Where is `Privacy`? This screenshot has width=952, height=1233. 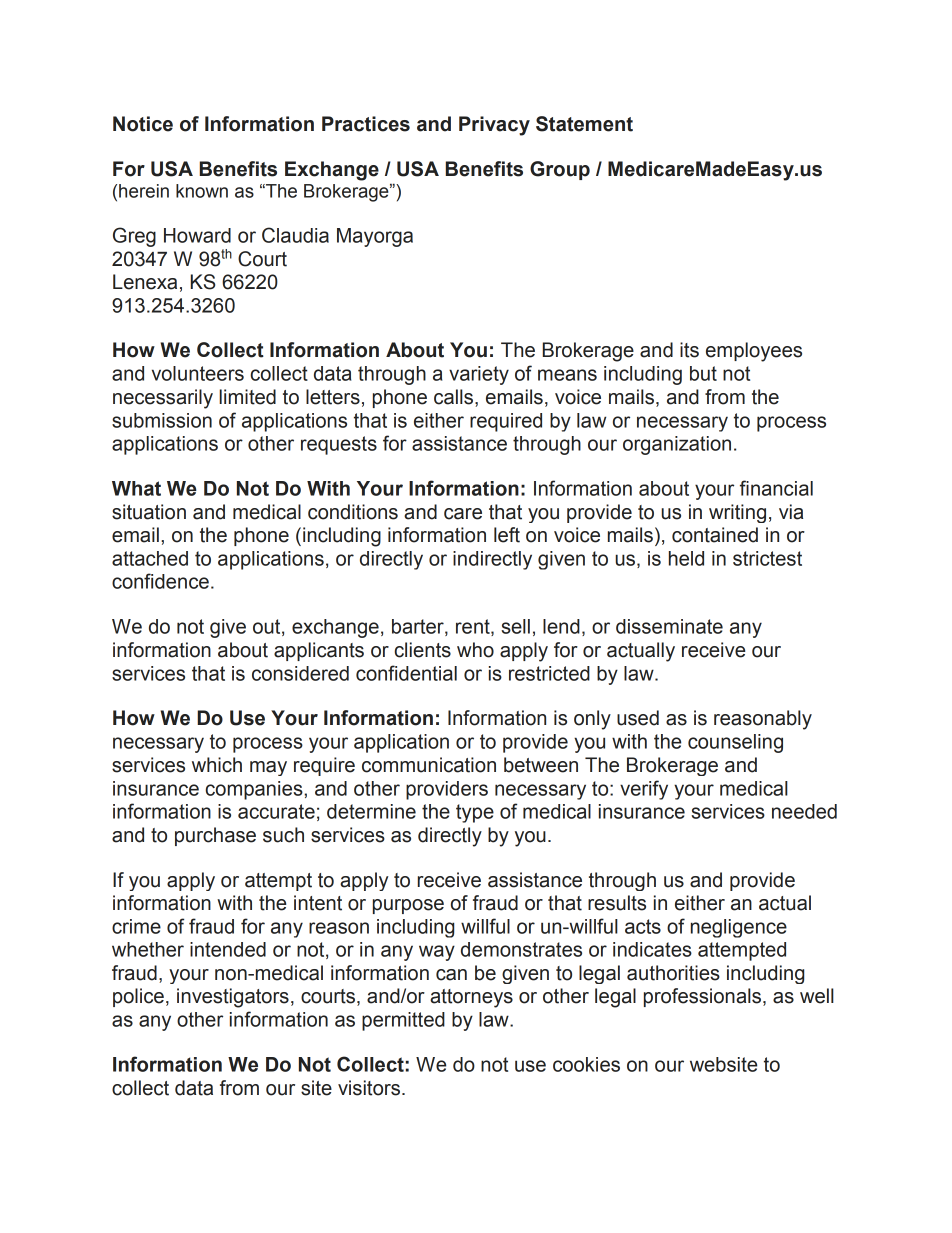
Privacy is located at coordinates (494, 126).
